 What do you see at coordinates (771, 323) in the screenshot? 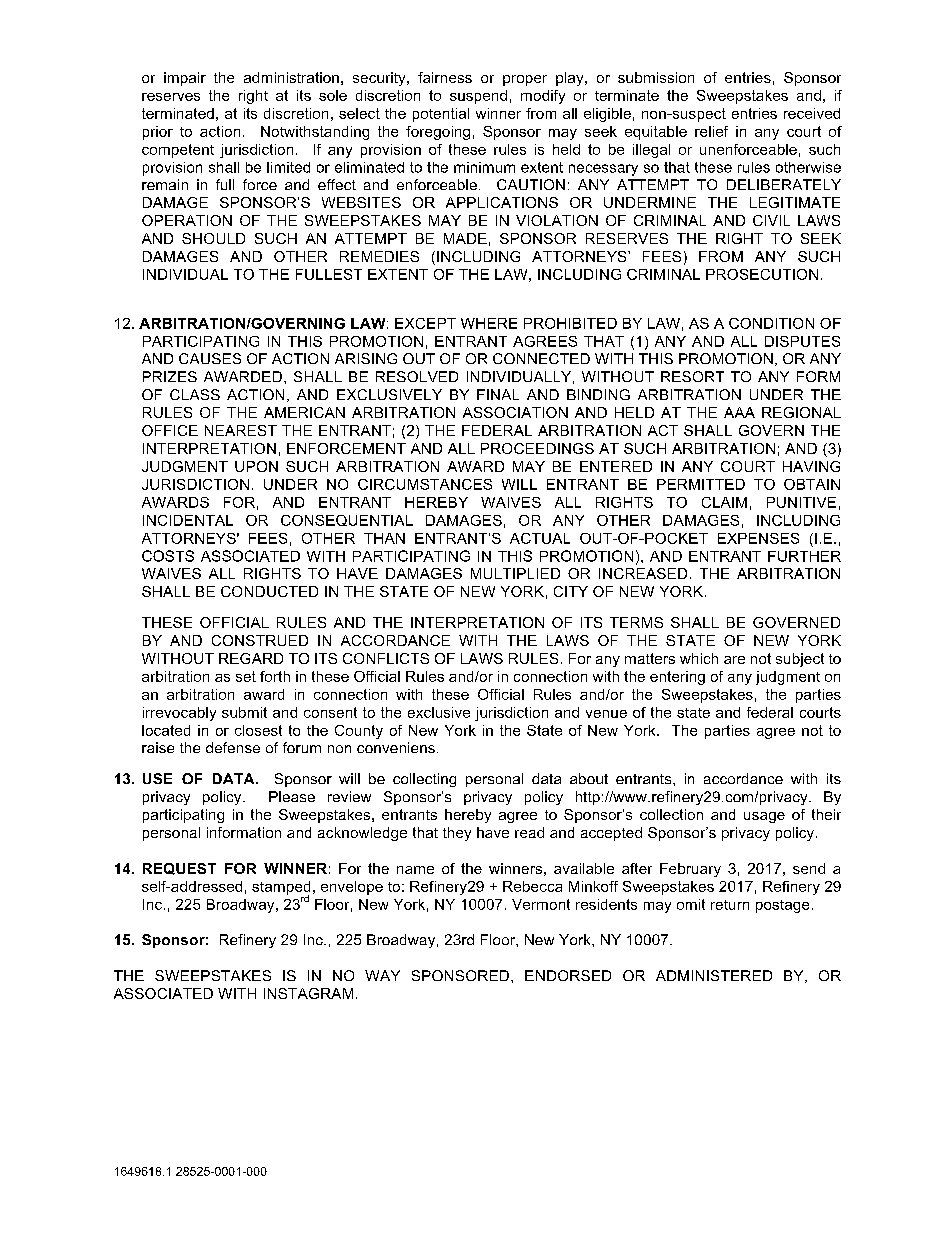
I see `CONDITION` at bounding box center [771, 323].
